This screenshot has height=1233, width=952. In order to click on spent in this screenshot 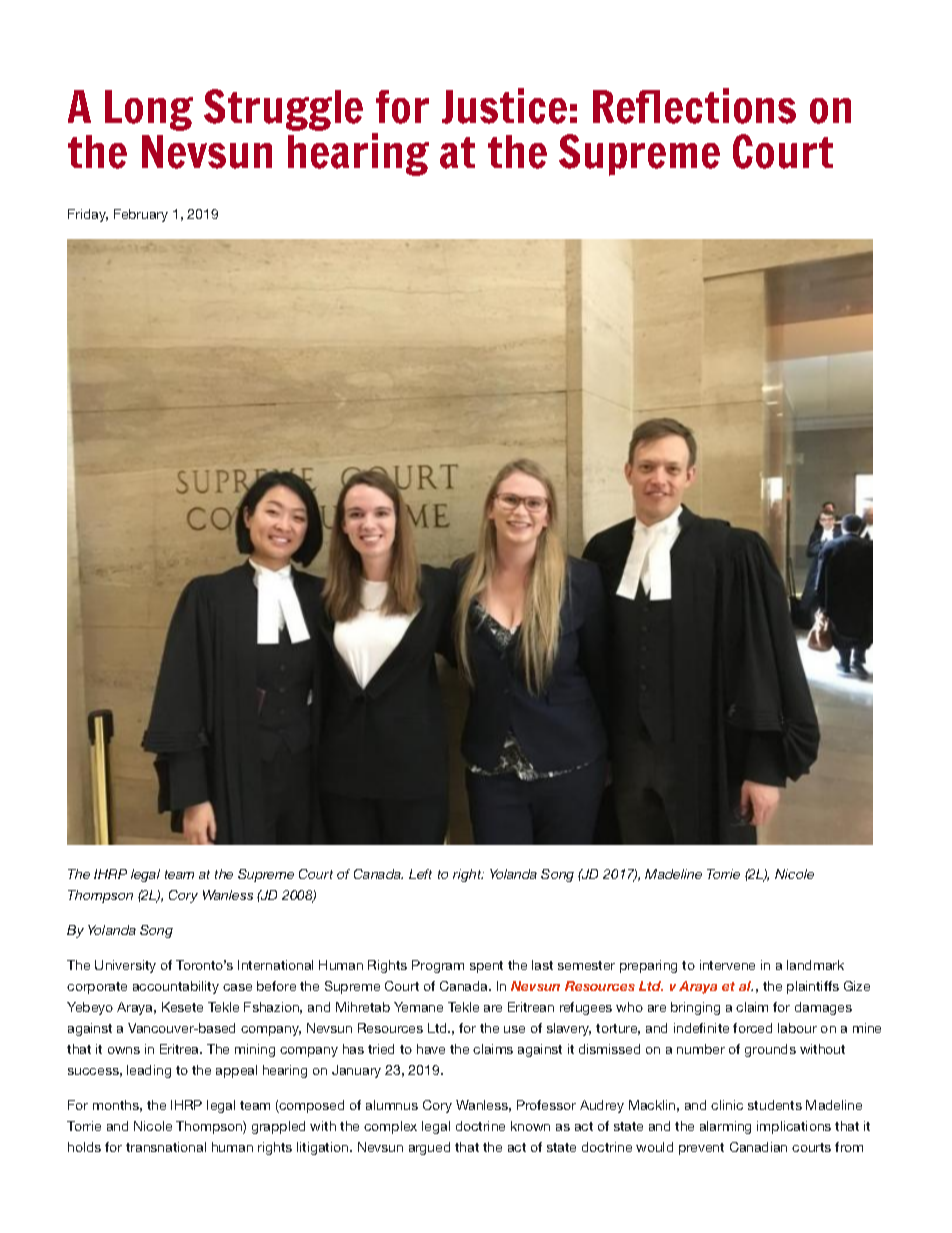, I will do `click(486, 967)`.
